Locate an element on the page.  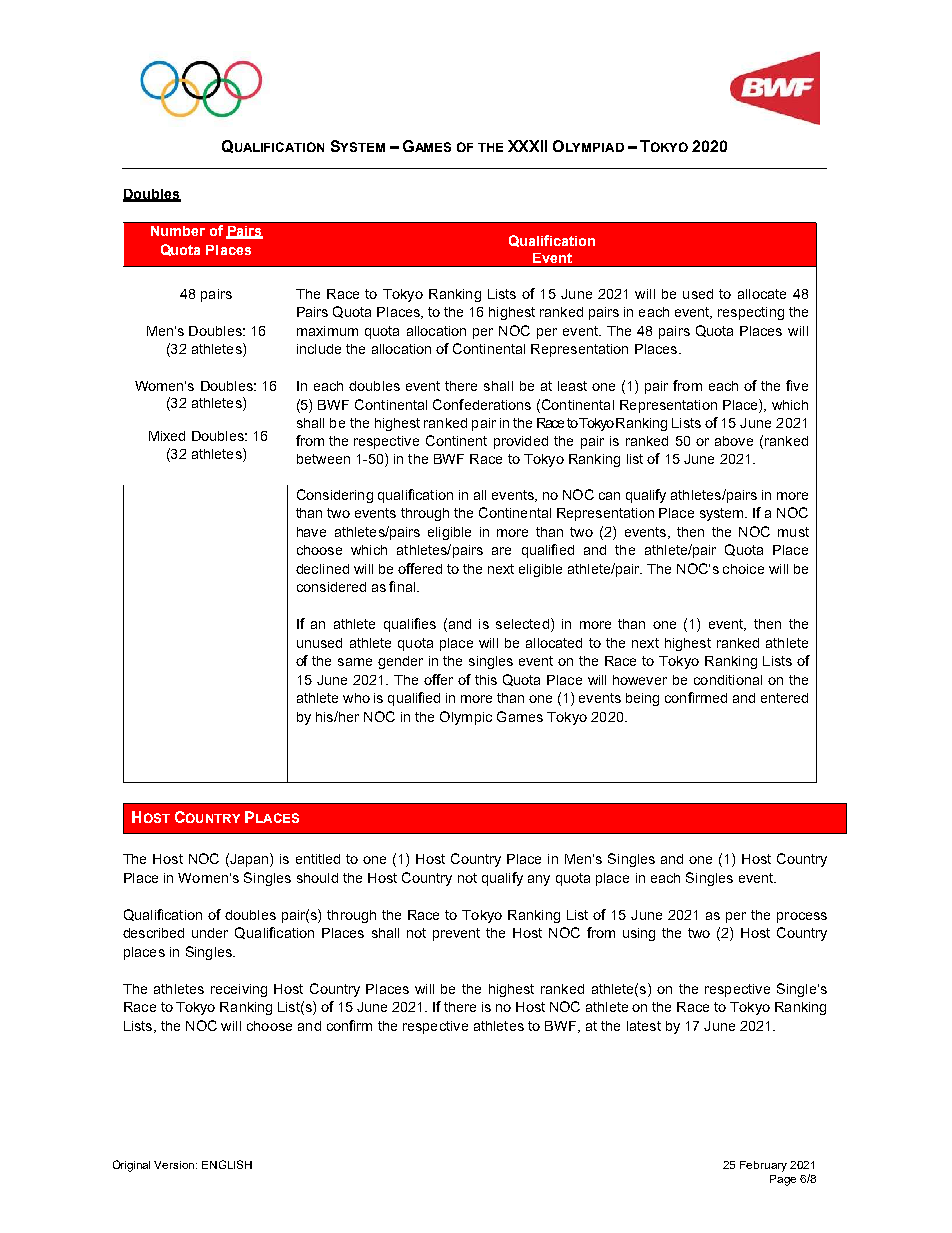
ENGLISH is located at coordinates (227, 1164).
